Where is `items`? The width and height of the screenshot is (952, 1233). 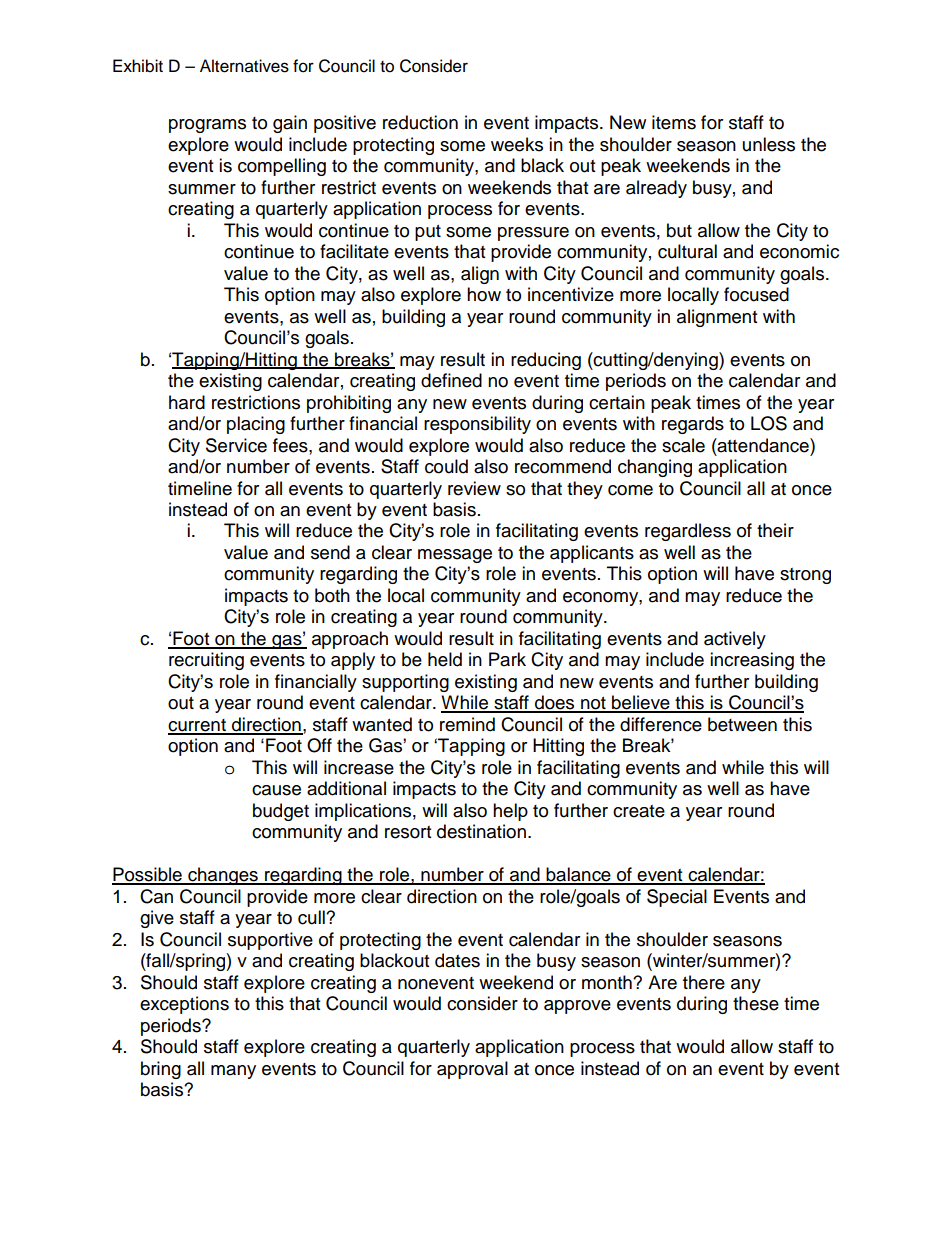 items is located at coordinates (674, 122).
